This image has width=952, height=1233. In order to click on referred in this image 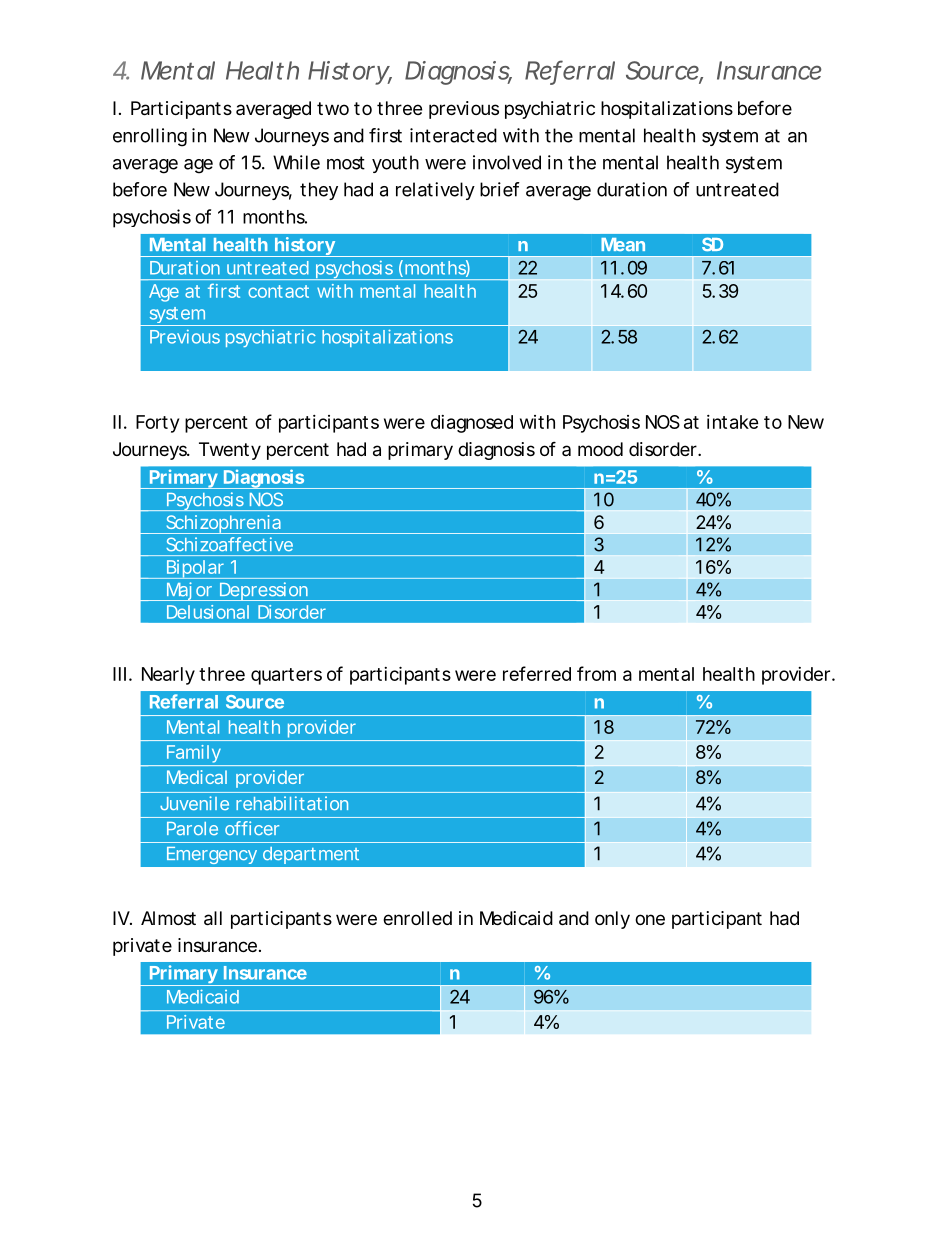, I will do `click(537, 673)`.
